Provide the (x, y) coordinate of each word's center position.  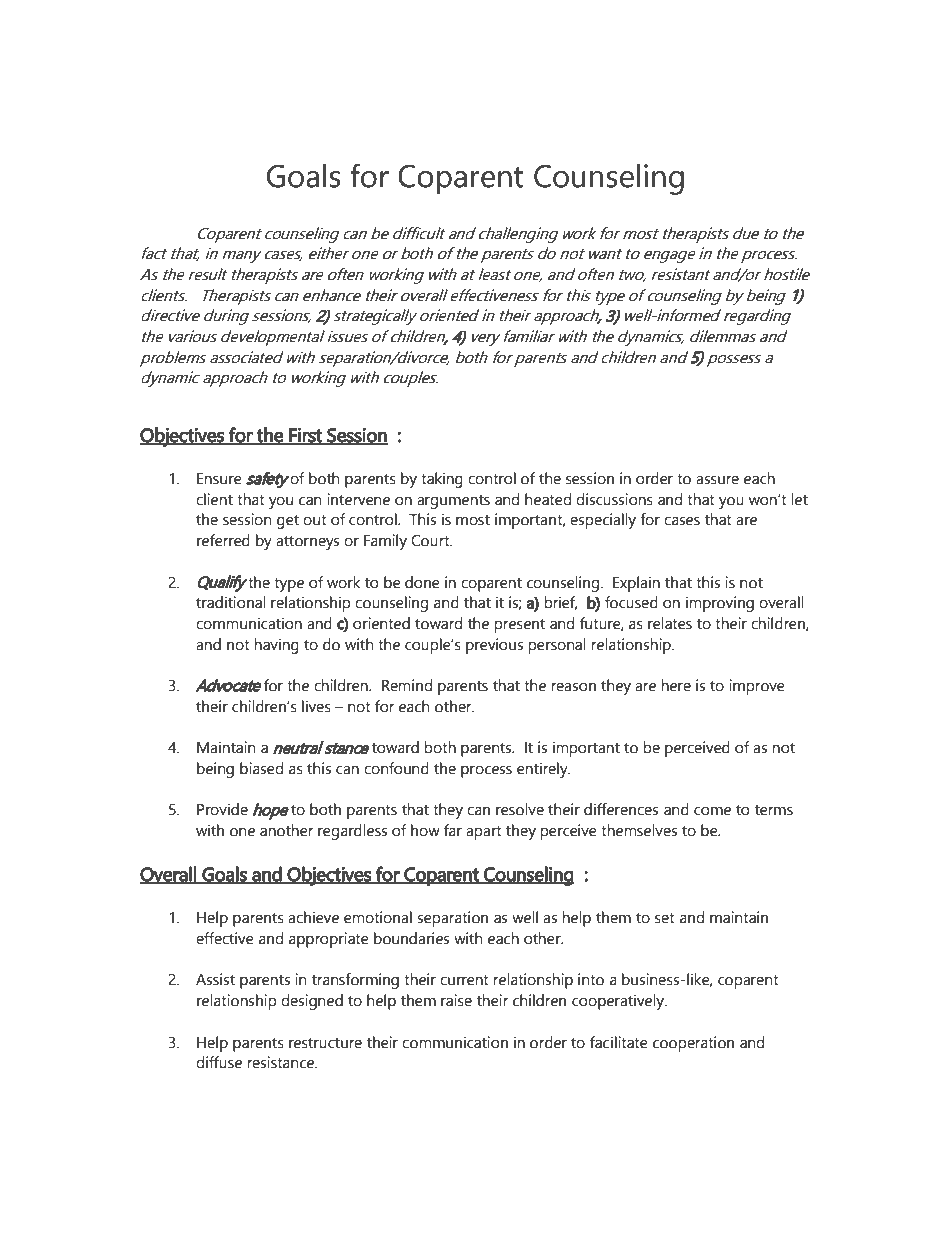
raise (456, 1000)
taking (442, 480)
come (712, 811)
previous (494, 646)
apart (484, 833)
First (306, 435)
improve (757, 687)
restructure (325, 1043)
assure (717, 480)
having (276, 646)
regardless (352, 832)
